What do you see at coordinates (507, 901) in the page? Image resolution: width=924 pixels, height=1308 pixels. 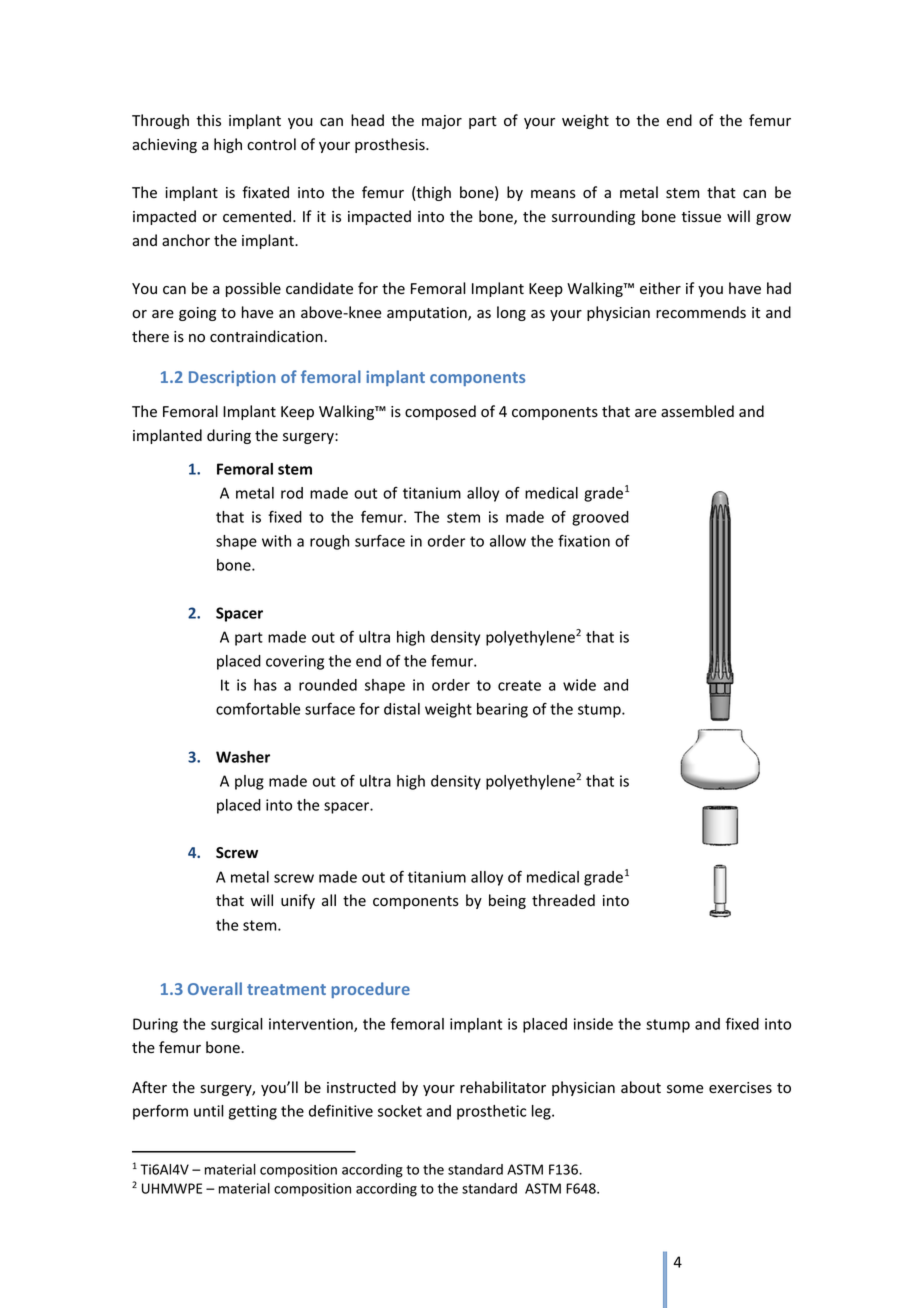 I see `being` at bounding box center [507, 901].
